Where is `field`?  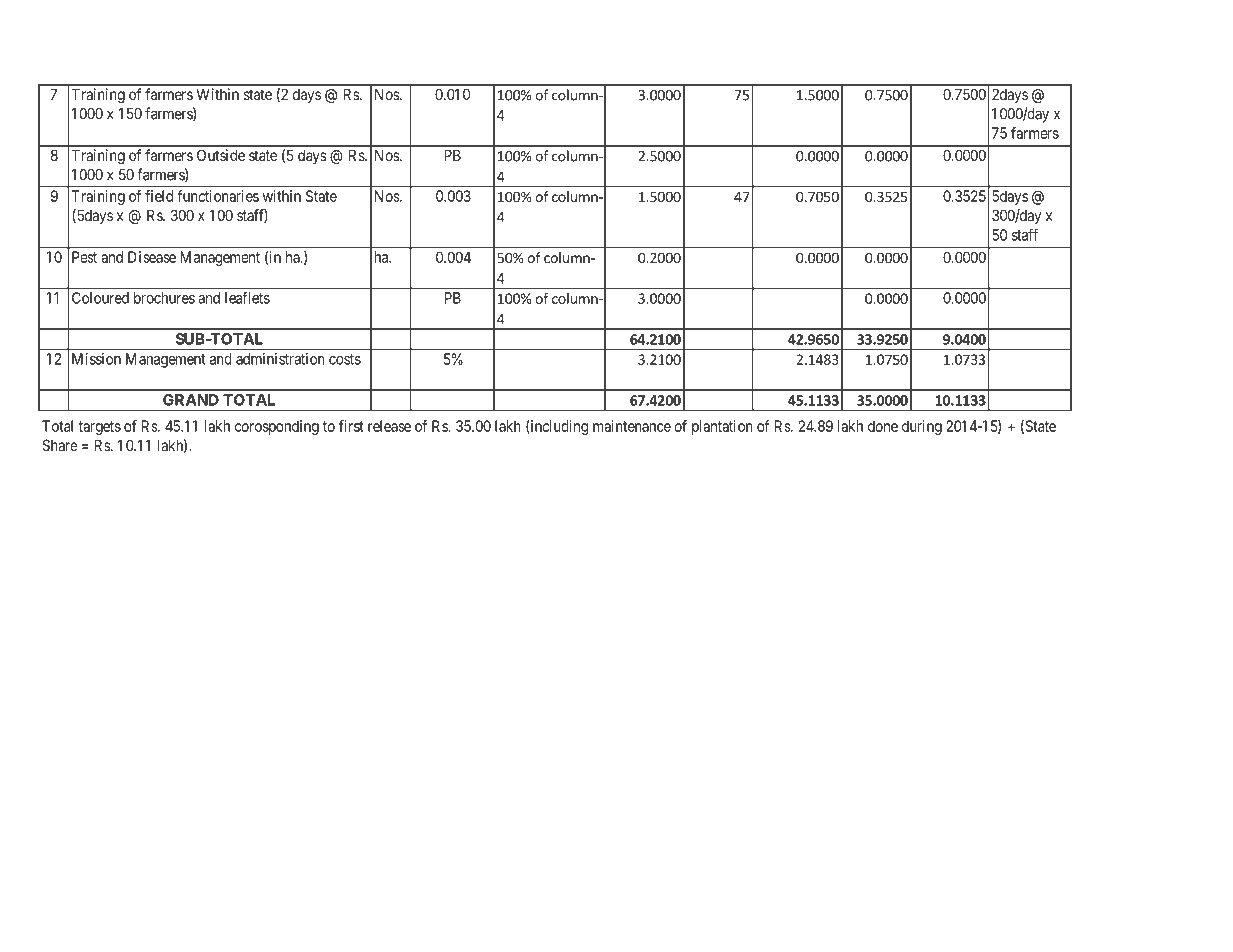 field is located at coordinates (159, 196).
